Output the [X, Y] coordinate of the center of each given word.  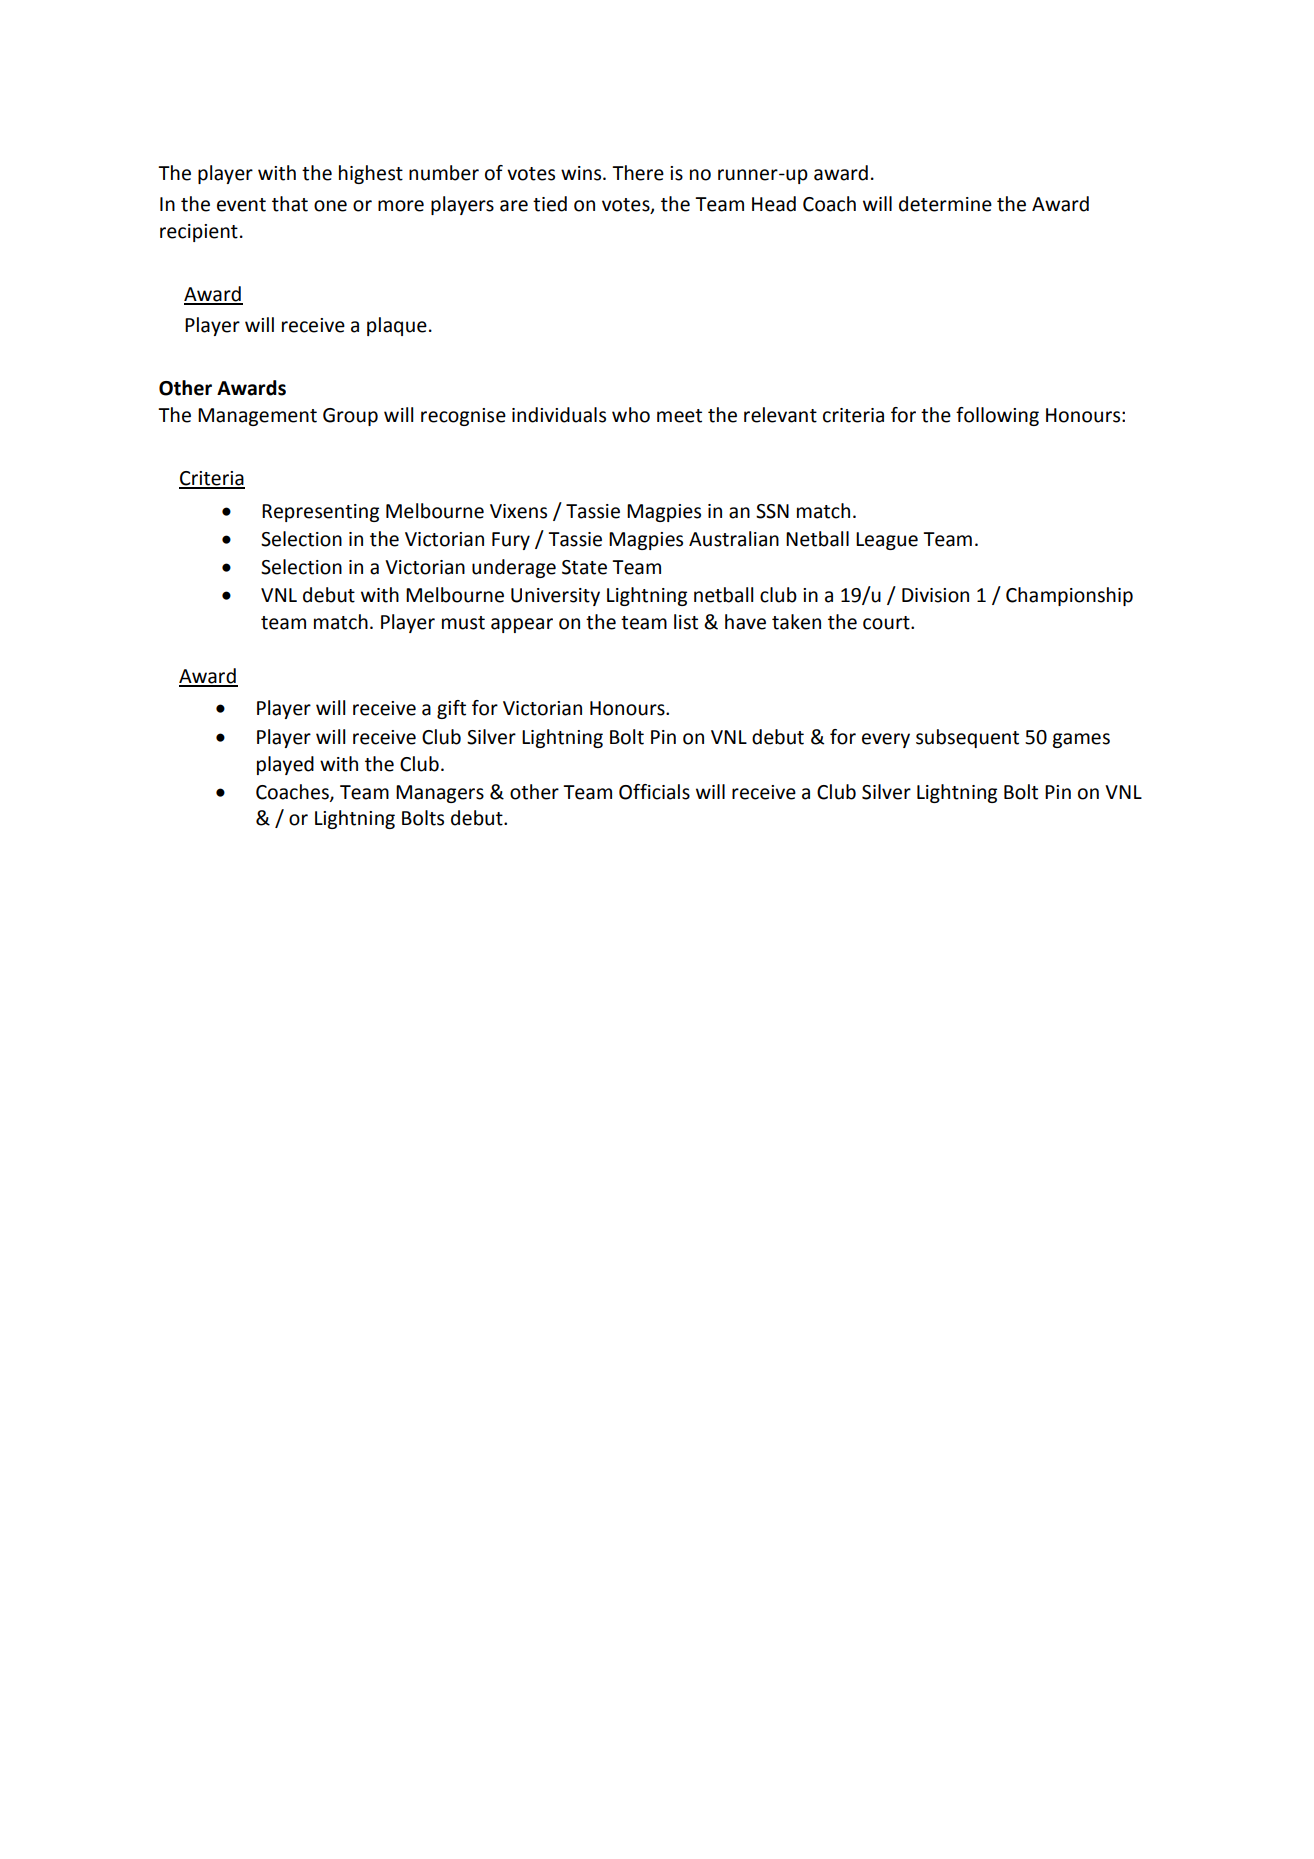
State [584, 567]
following [997, 416]
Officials [654, 792]
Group [350, 417]
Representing [320, 513]
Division [935, 595]
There [638, 173]
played [285, 765]
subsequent [967, 738]
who [631, 415]
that [290, 204]
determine [945, 204]
